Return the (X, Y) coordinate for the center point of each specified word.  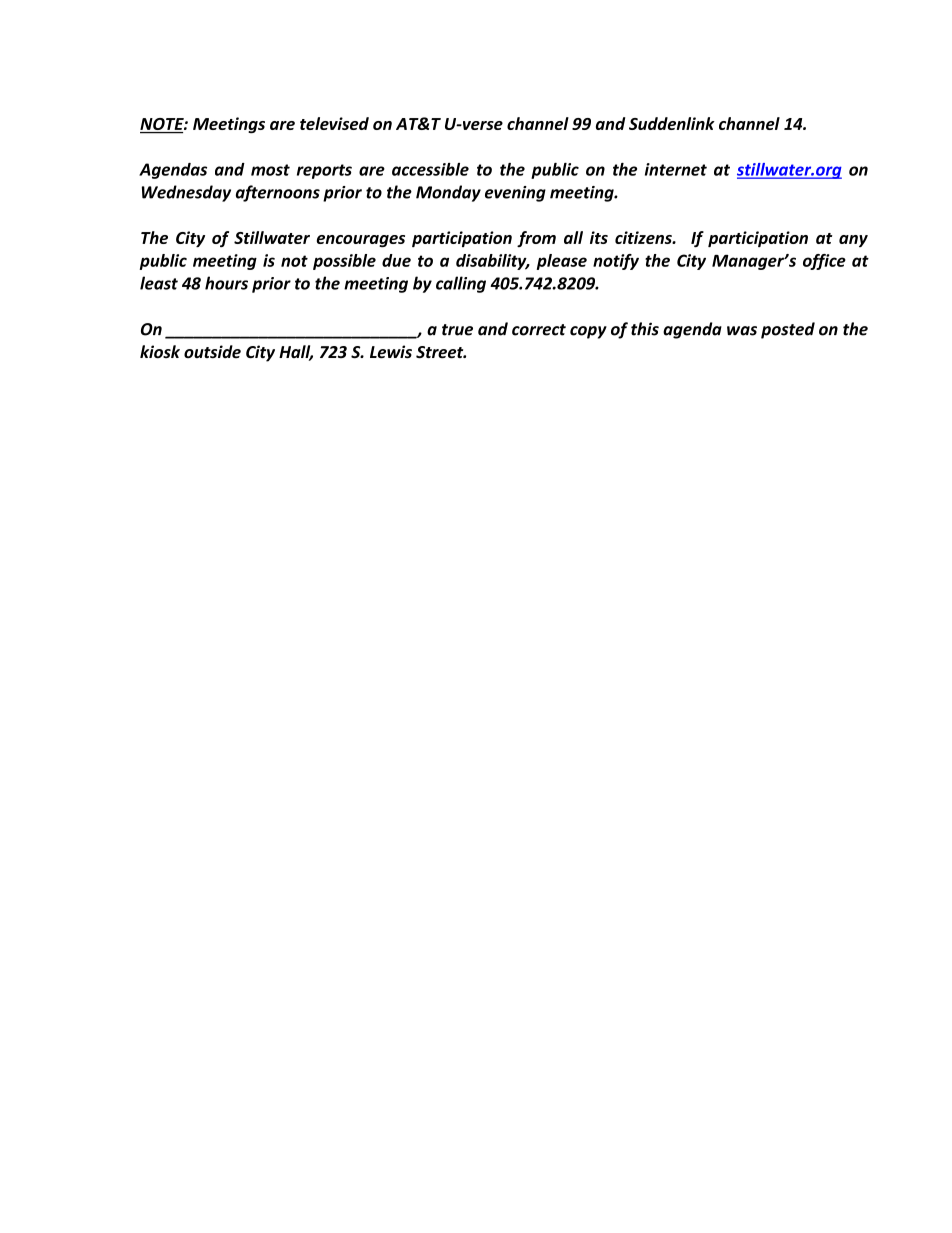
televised (334, 123)
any (853, 241)
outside (212, 351)
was (742, 331)
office (824, 262)
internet (676, 169)
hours (226, 283)
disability (492, 262)
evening (515, 194)
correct (539, 330)
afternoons (278, 193)
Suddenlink (672, 123)
